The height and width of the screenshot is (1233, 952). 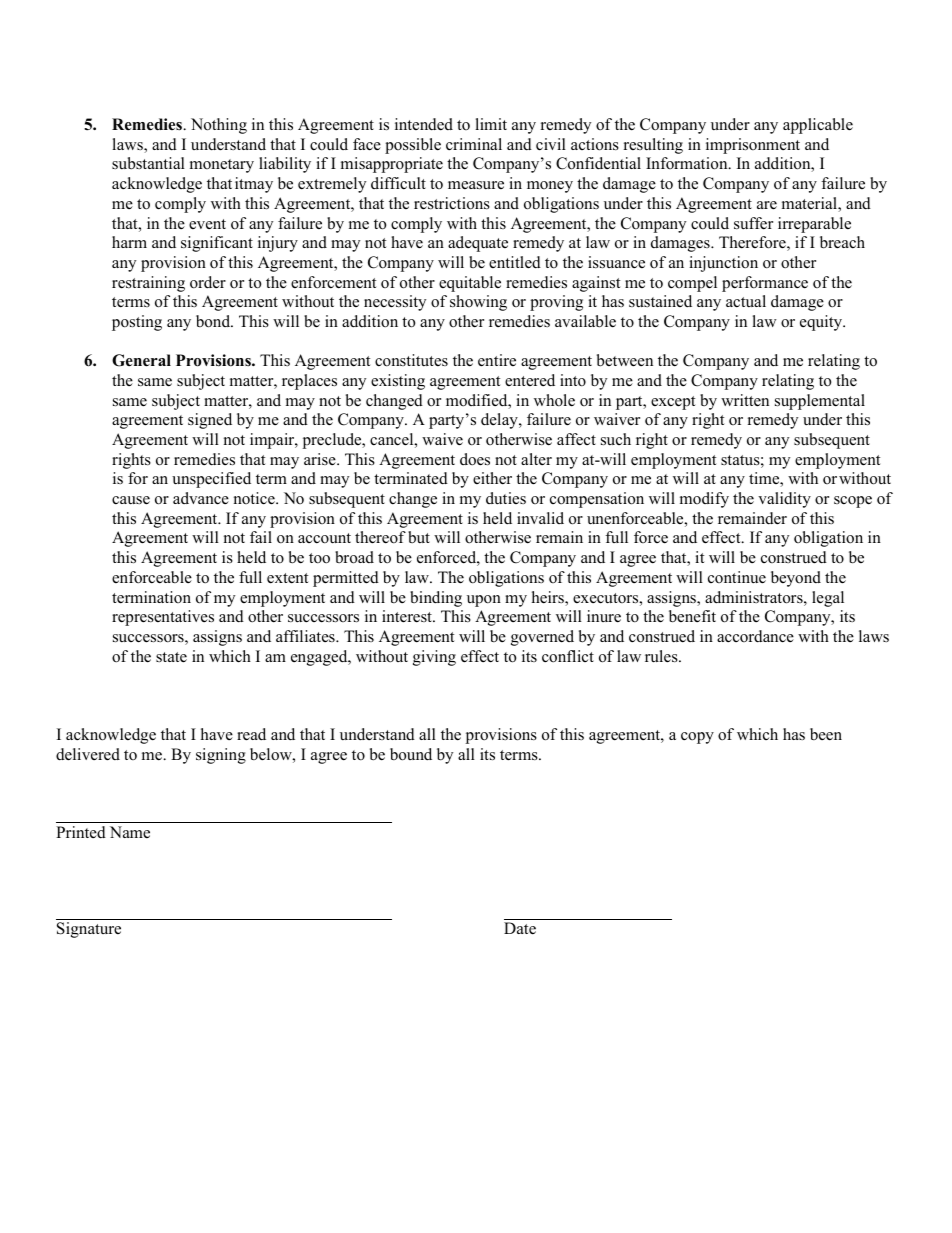 I want to click on Date, so click(x=520, y=928).
